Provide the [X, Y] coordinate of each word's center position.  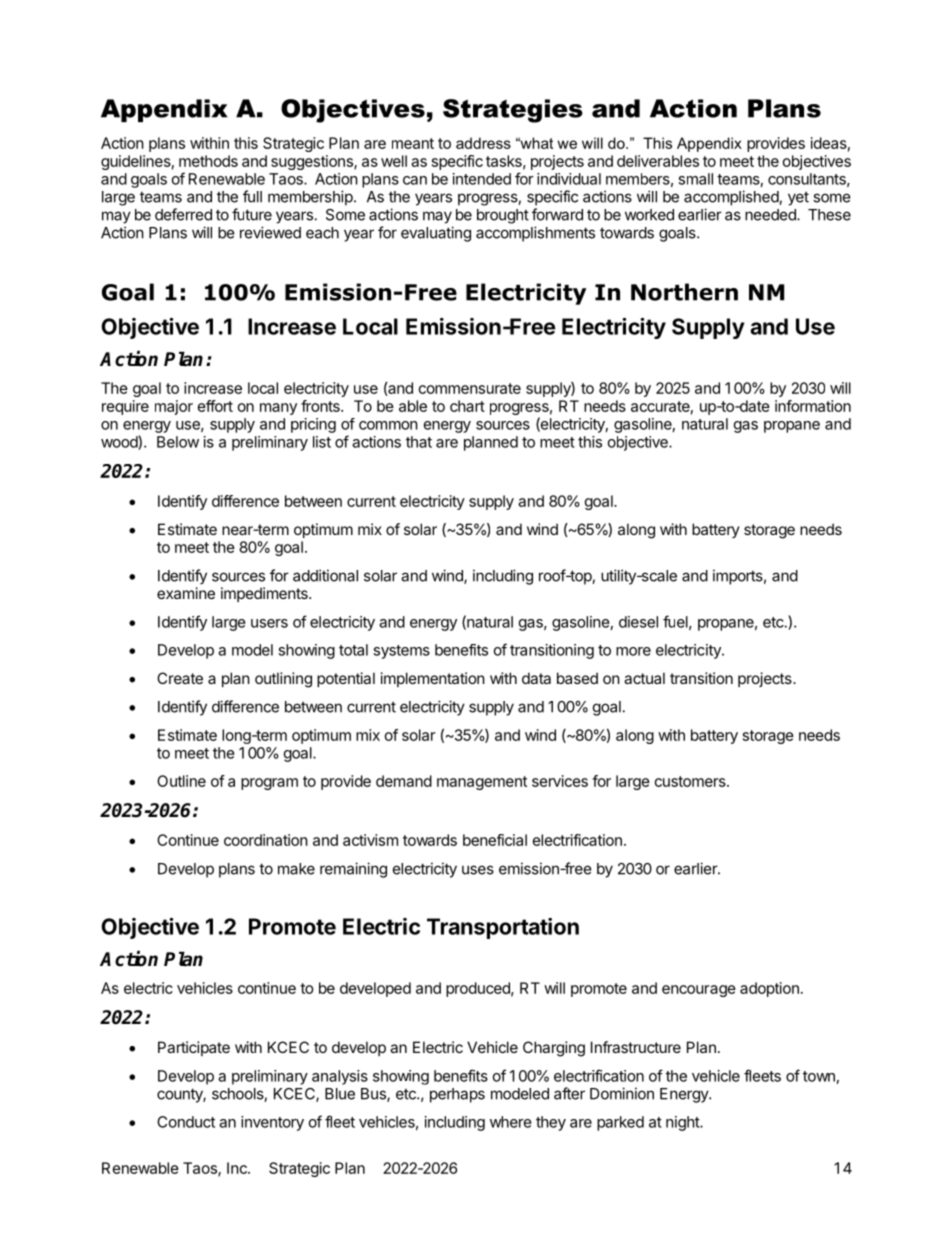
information [813, 406]
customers [691, 781]
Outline [181, 781]
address [483, 143]
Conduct [186, 1122]
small [695, 179]
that [419, 442]
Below [178, 442]
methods [208, 161]
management [482, 783]
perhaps [457, 1095]
